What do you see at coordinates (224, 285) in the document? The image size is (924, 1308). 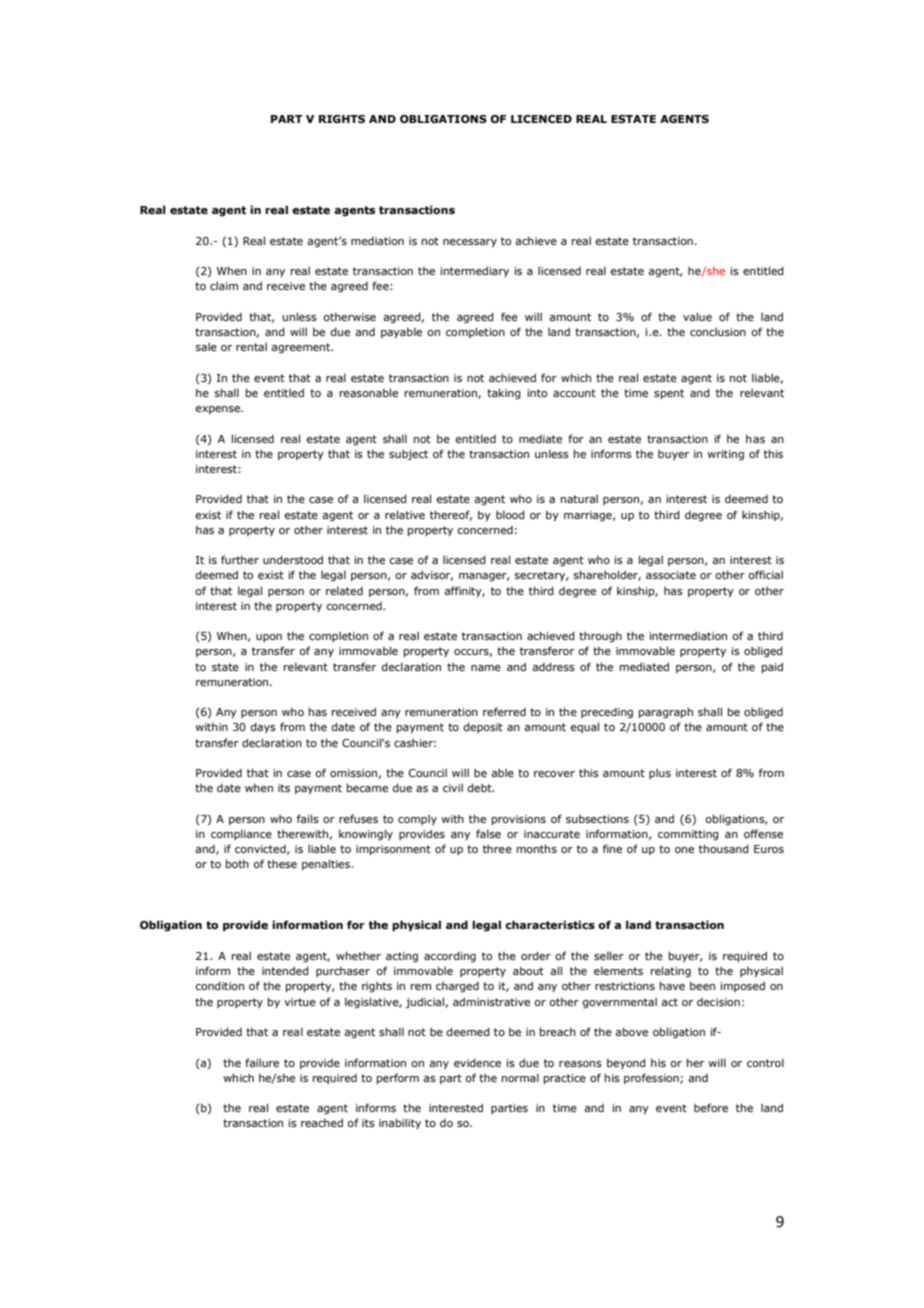 I see `claim` at bounding box center [224, 285].
